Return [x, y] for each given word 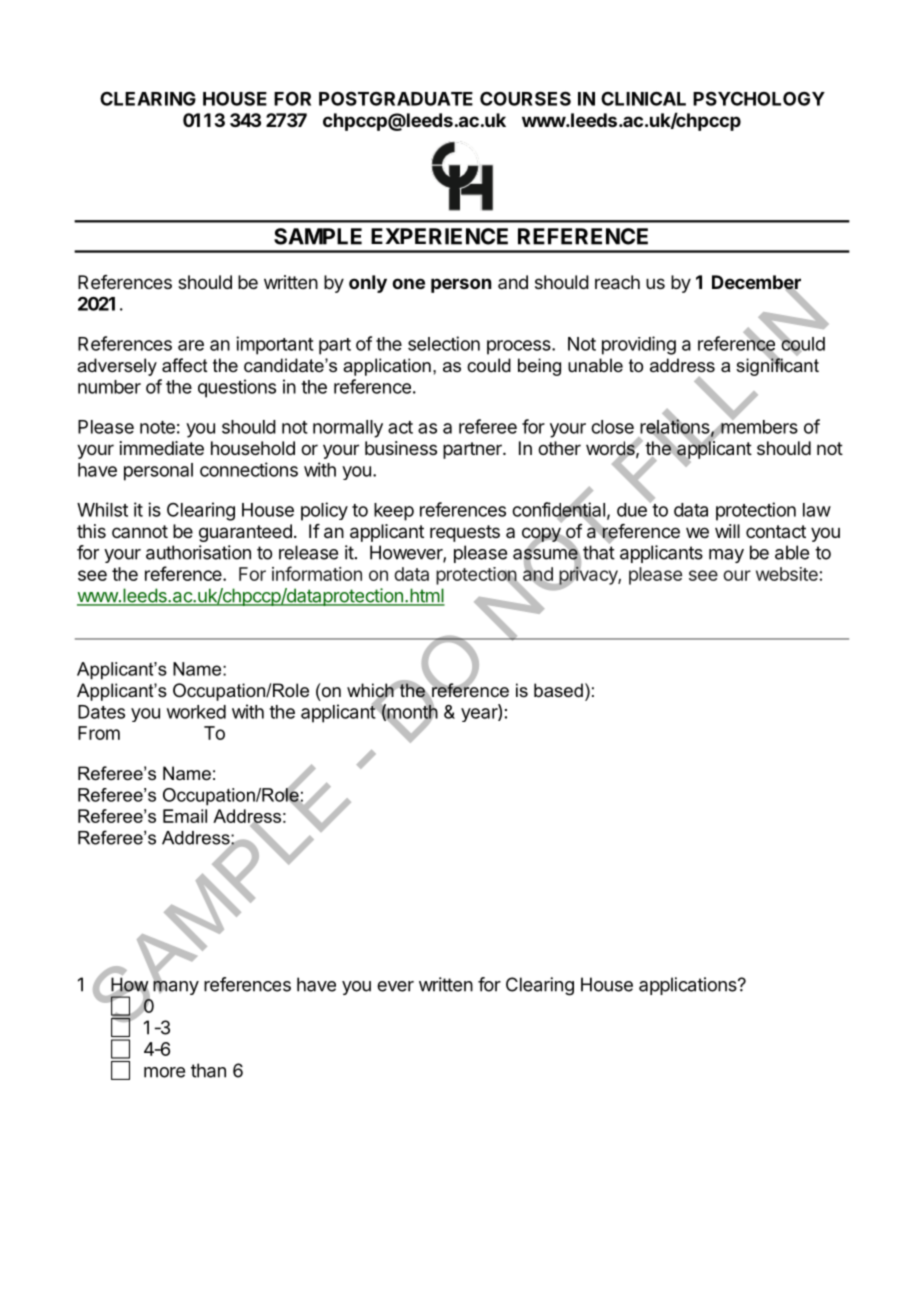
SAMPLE [318, 236]
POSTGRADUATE [396, 98]
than [208, 1070]
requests [465, 533]
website [787, 574]
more [164, 1072]
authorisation [198, 552]
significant [777, 366]
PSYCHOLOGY [759, 98]
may [726, 556]
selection [444, 343]
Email [185, 816]
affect [185, 365]
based [558, 690]
